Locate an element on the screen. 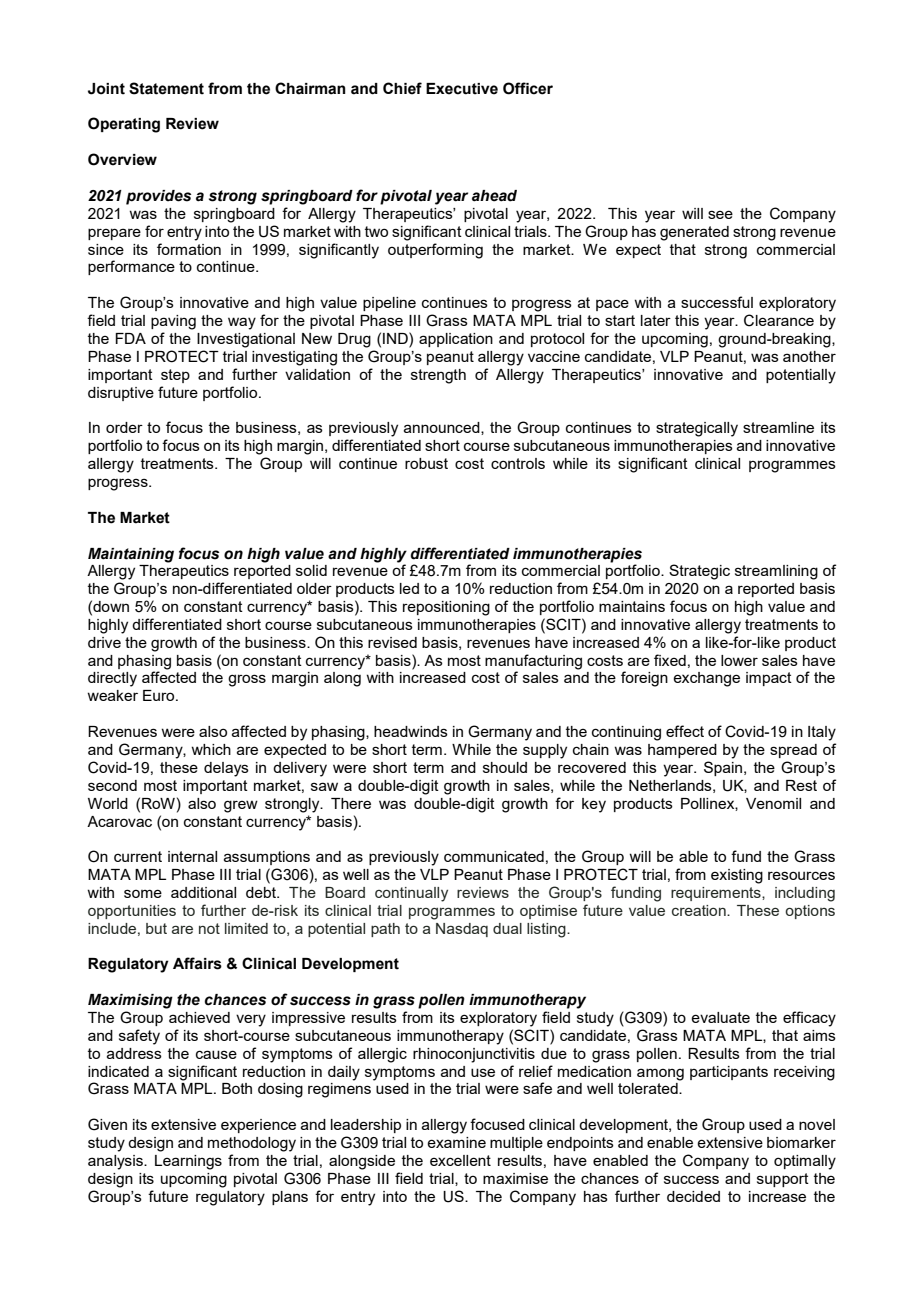 This screenshot has height=1308, width=924. excellent is located at coordinates (460, 1160).
